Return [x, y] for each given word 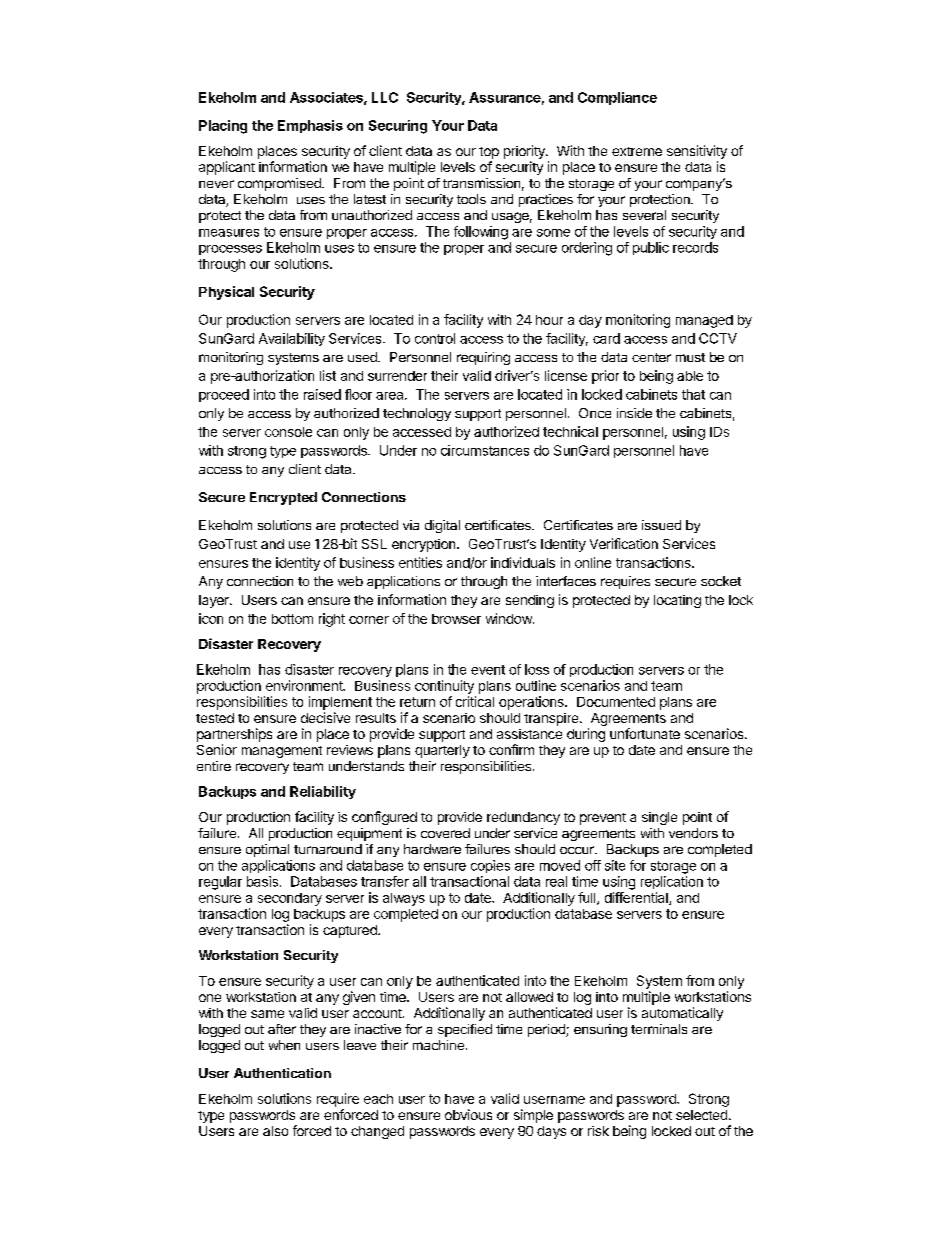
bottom [292, 619]
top [489, 153]
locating [677, 601]
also [275, 1131]
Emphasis [310, 126]
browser [456, 619]
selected [701, 1115]
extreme [637, 151]
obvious [468, 1114]
